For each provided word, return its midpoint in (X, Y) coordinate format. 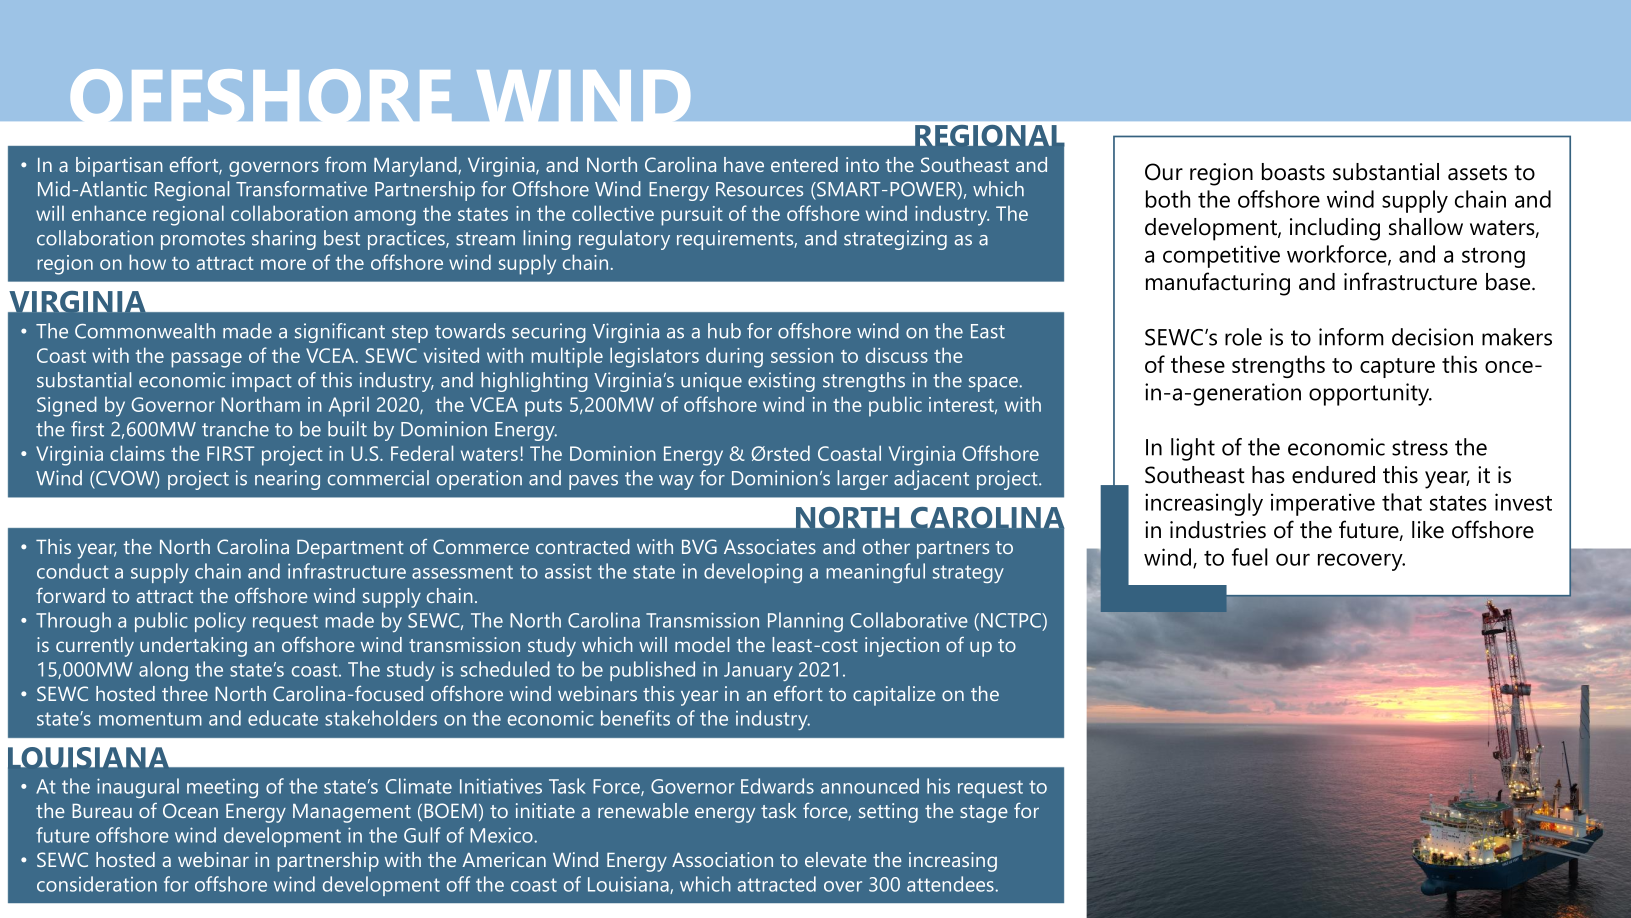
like (1428, 530)
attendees (951, 884)
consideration (97, 884)
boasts (1293, 172)
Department (350, 549)
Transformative (301, 189)
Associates (770, 546)
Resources (759, 189)
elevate (836, 859)
